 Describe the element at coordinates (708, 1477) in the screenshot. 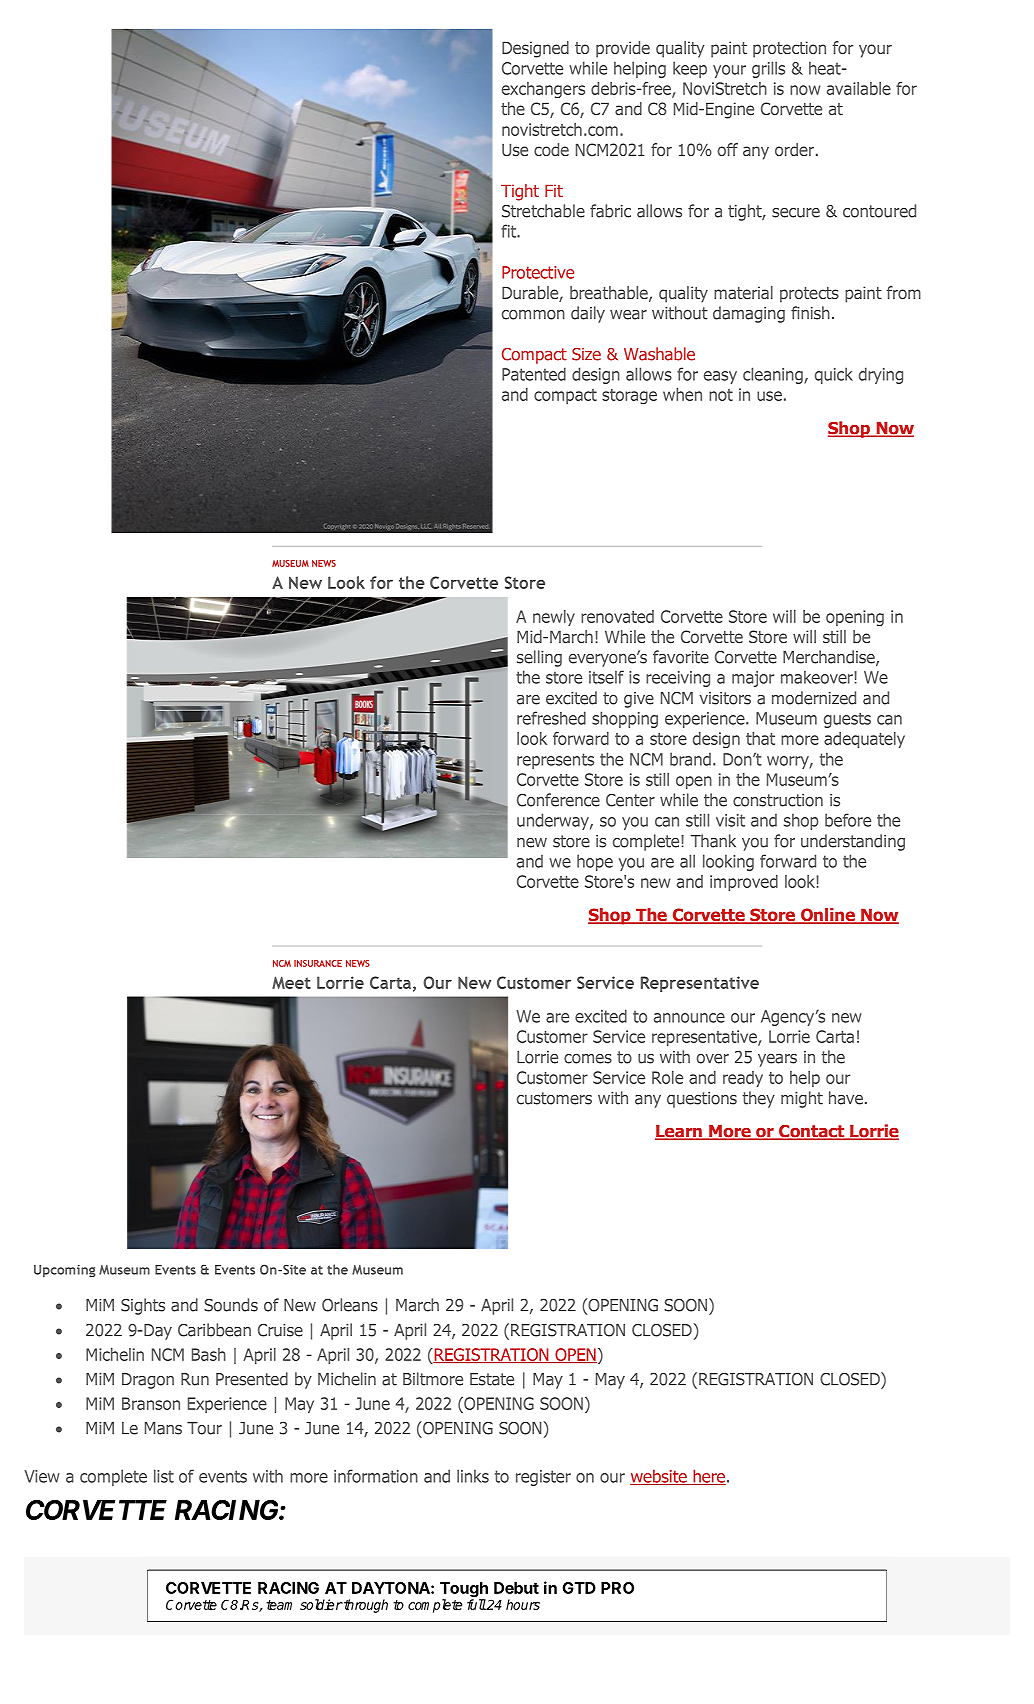

I see `here` at that location.
